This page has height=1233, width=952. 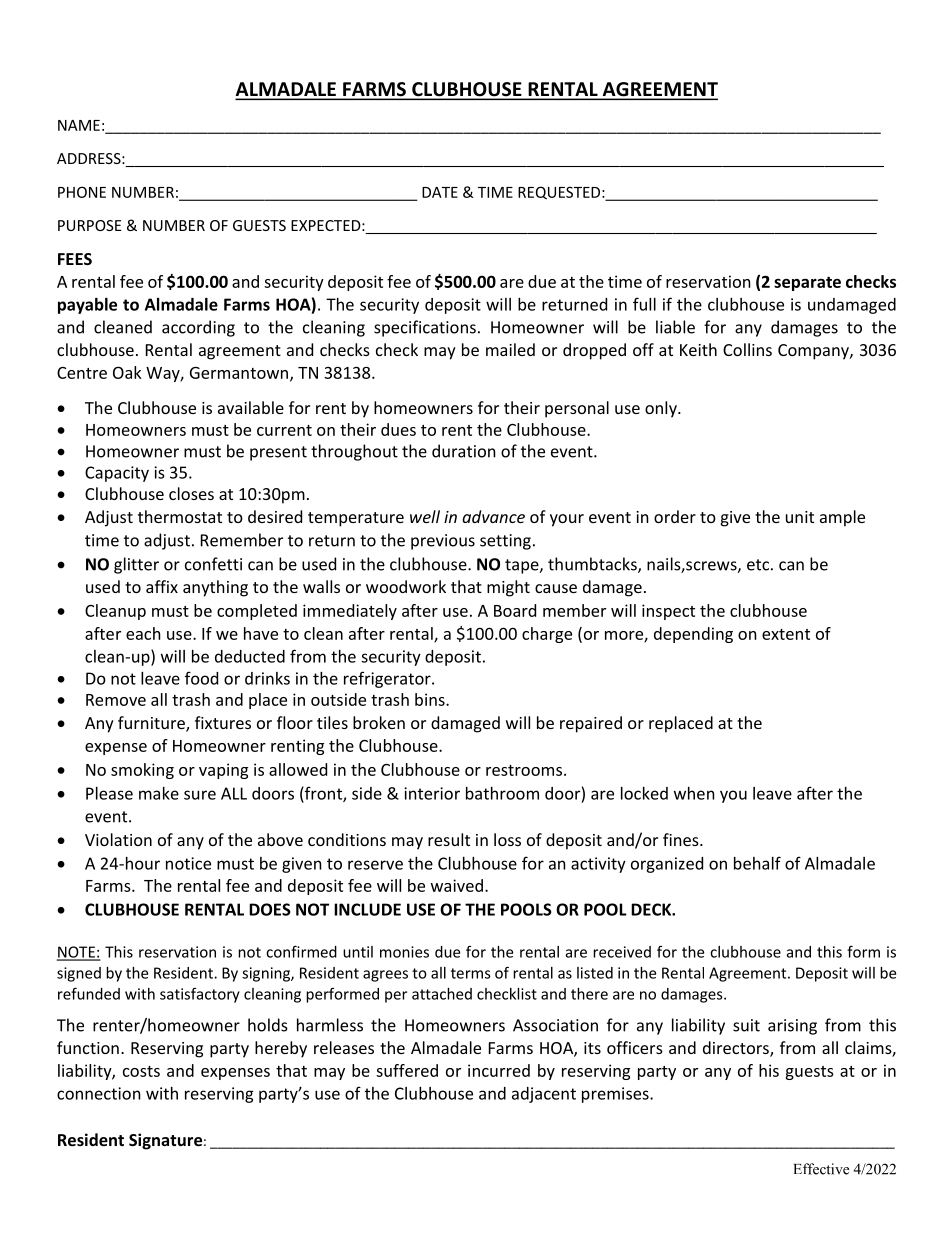 What do you see at coordinates (440, 192) in the page?
I see `DATE` at bounding box center [440, 192].
